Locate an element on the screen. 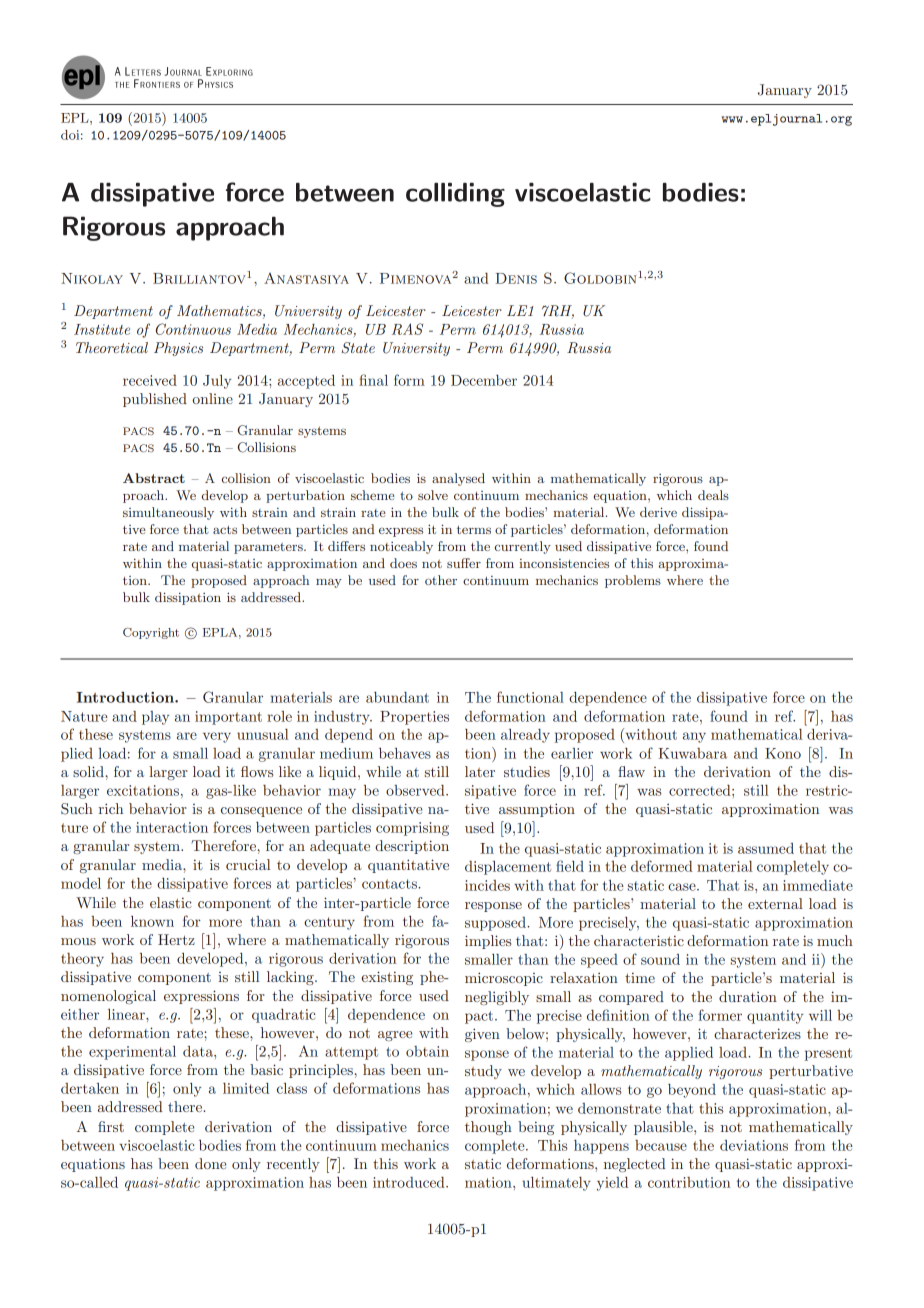 Image resolution: width=924 pixels, height=1308 pixels. play is located at coordinates (155, 718).
